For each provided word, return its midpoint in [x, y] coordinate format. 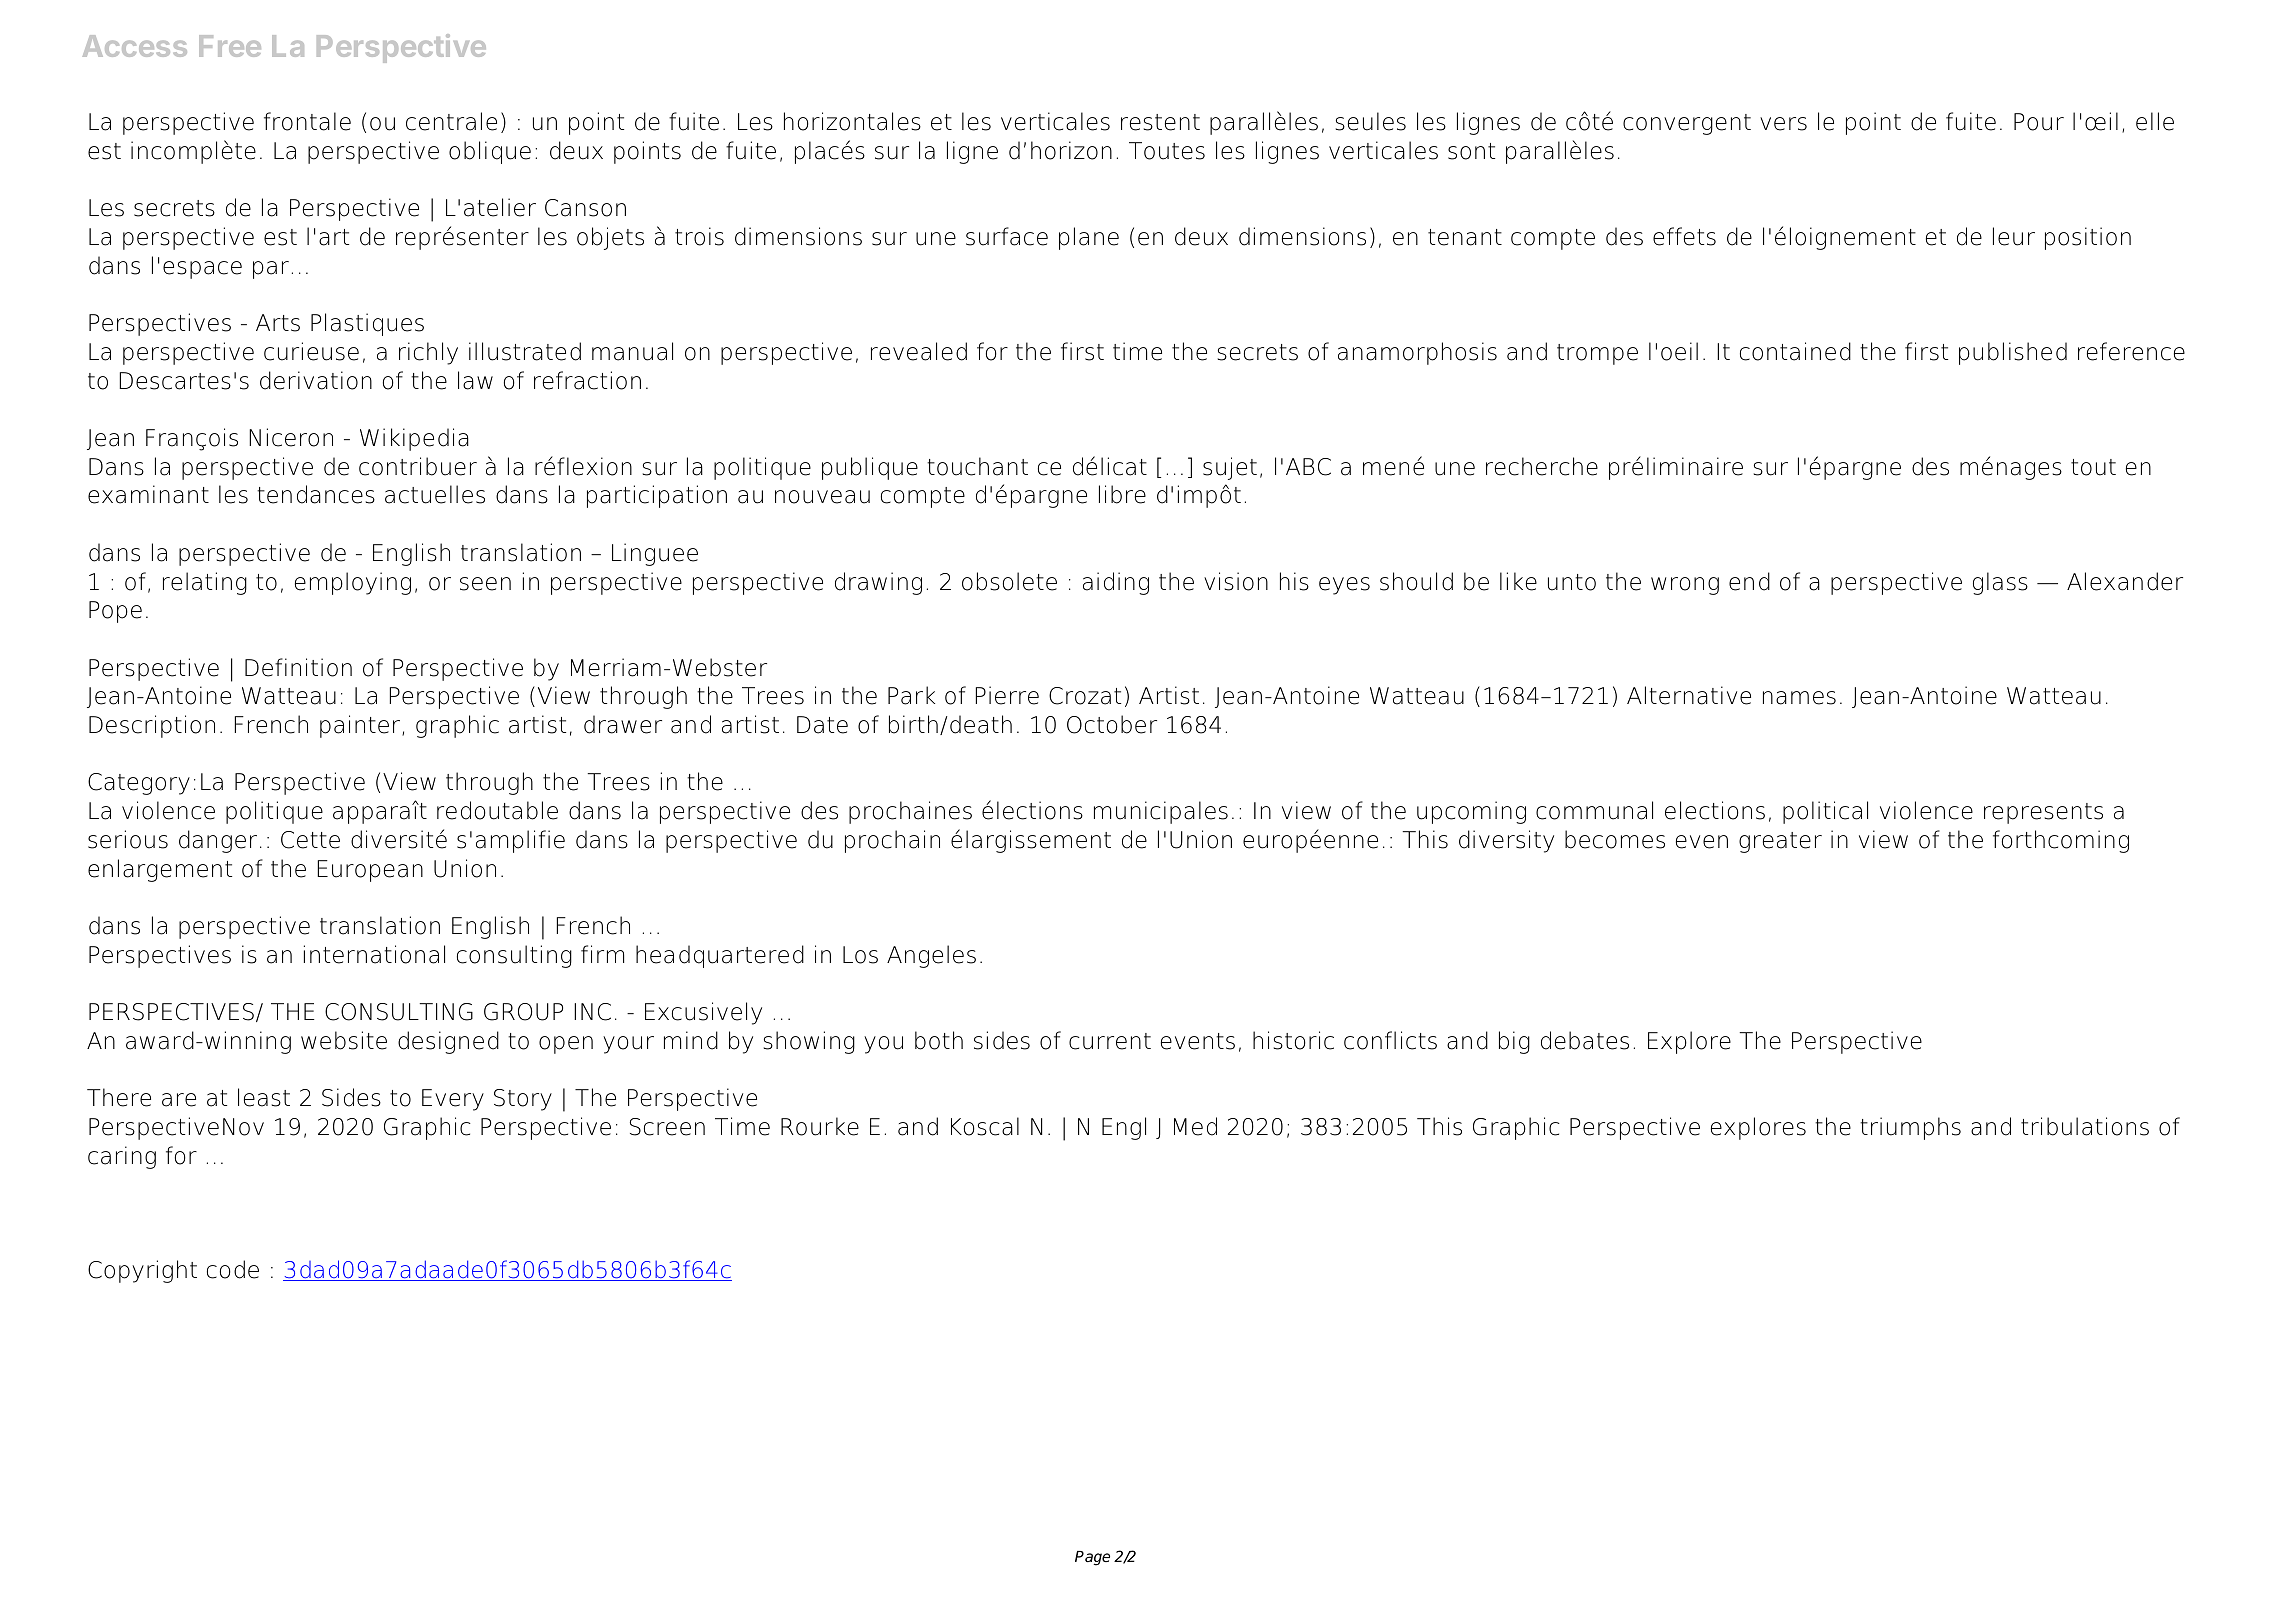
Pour [2039, 122]
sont [1471, 151]
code [233, 1269]
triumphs [1910, 1128]
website [344, 1040]
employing [353, 583]
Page [1092, 1558]
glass [2000, 583]
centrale [451, 121]
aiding [1116, 583]
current [1110, 1041]
